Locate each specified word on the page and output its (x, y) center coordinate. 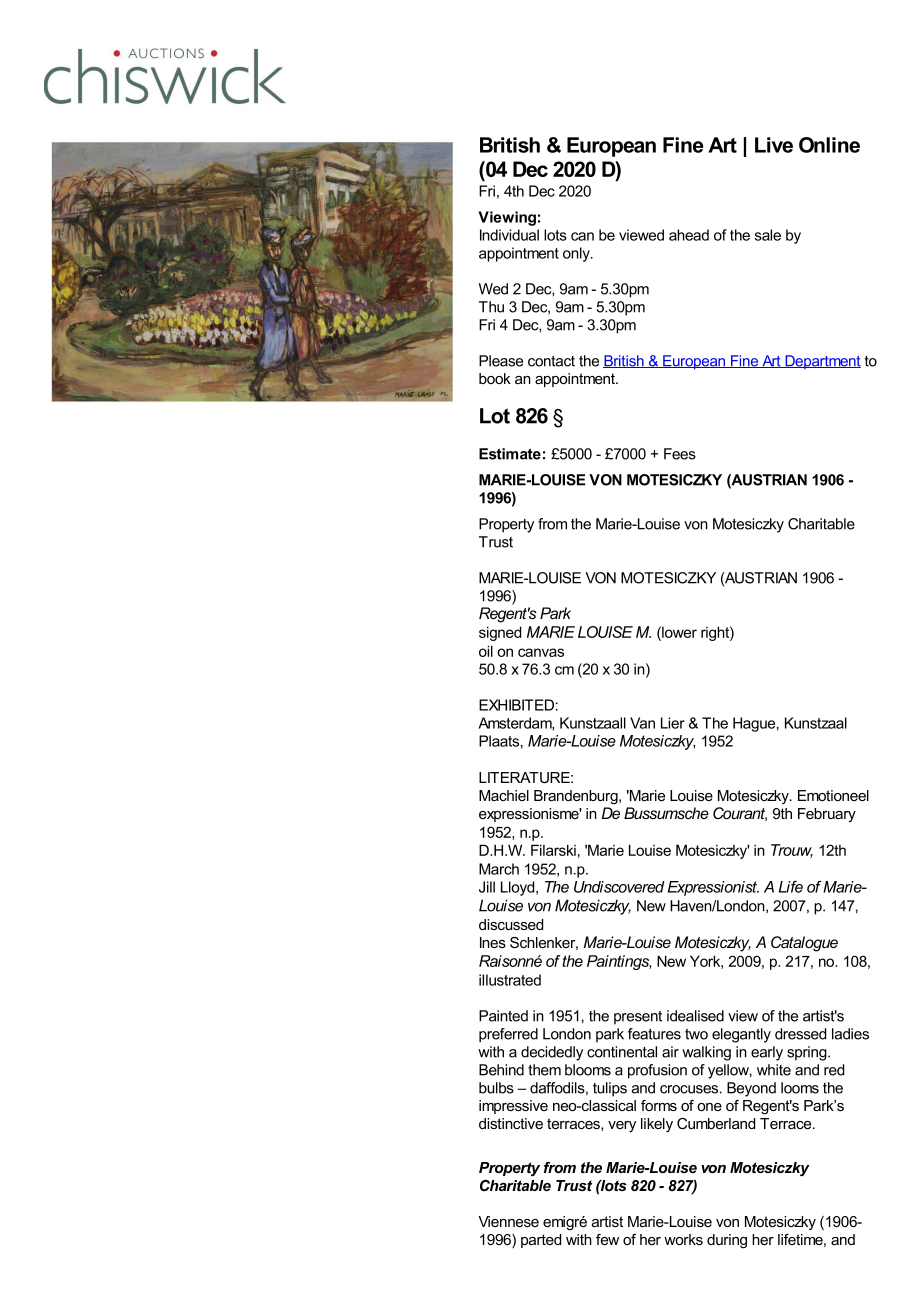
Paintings (619, 962)
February (827, 815)
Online (829, 145)
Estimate (510, 454)
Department (822, 362)
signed (500, 633)
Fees (680, 454)
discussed (511, 924)
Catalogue (804, 944)
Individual (509, 235)
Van (642, 723)
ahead (689, 235)
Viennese (508, 1221)
